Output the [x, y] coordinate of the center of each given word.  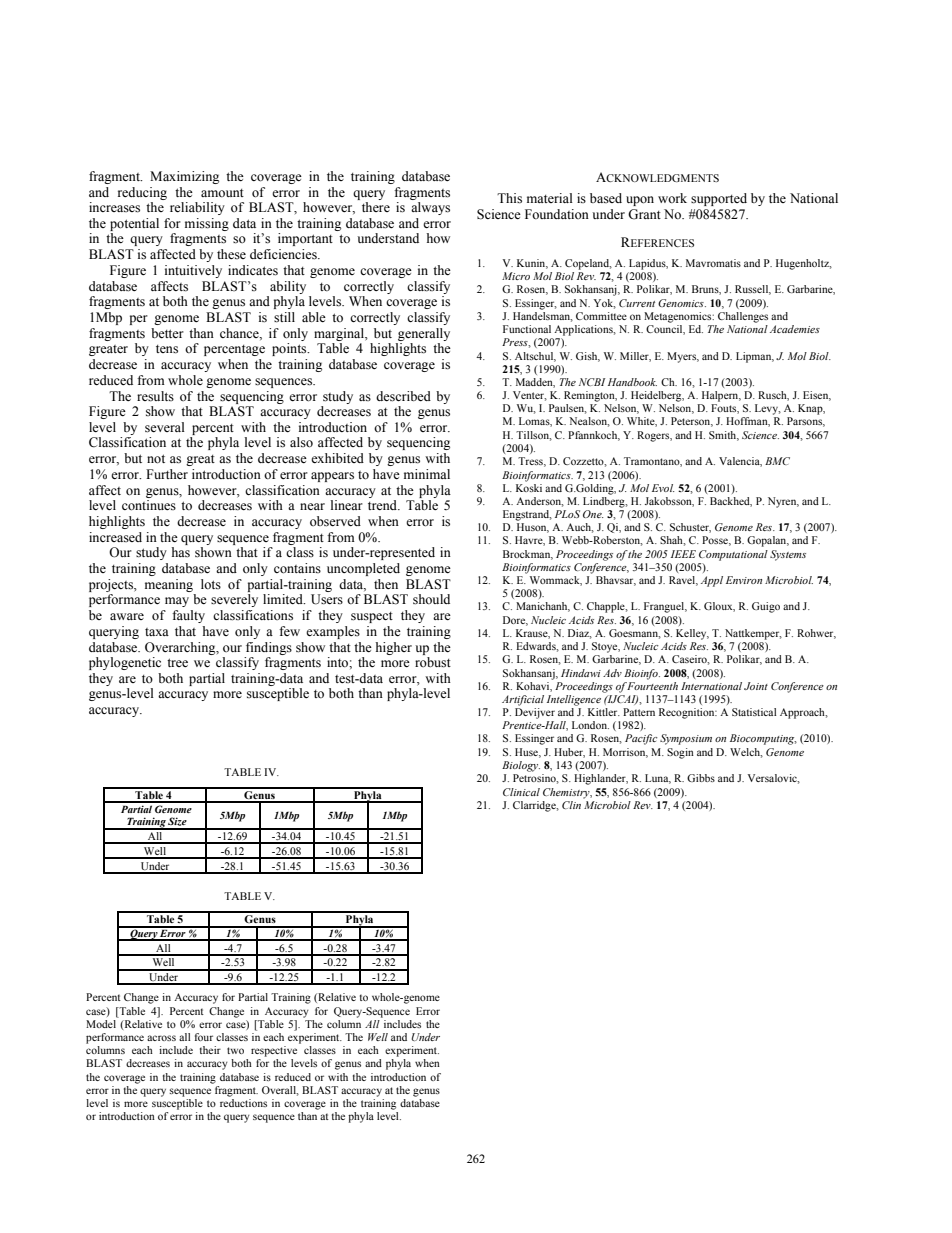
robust [433, 662]
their [210, 1050]
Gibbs [701, 778]
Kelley [692, 634]
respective [274, 1051]
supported [719, 199]
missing [207, 224]
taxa [157, 632]
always [430, 208]
